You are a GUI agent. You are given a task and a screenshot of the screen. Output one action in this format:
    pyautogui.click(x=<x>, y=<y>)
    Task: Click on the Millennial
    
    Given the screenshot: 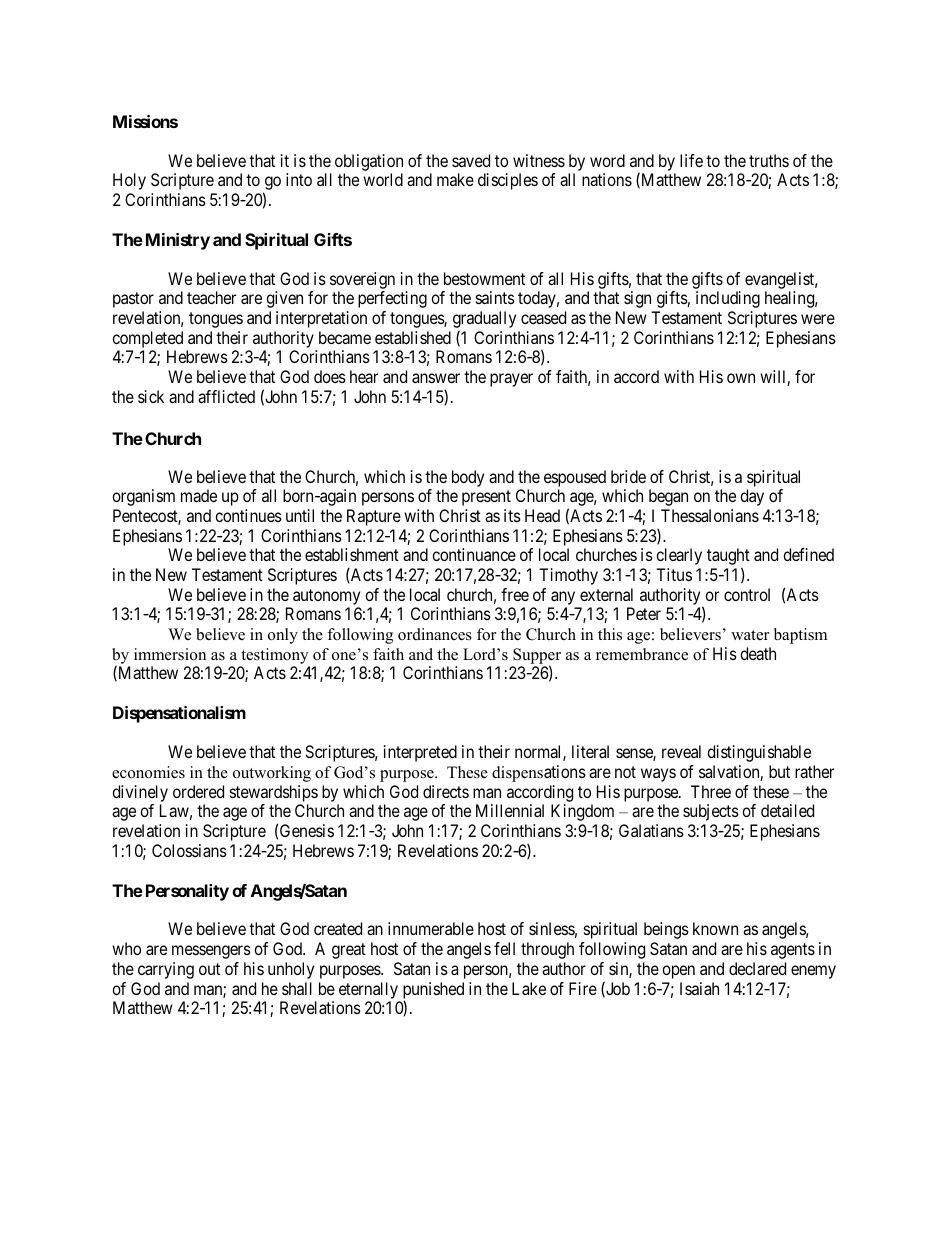 What is the action you would take?
    pyautogui.click(x=510, y=810)
